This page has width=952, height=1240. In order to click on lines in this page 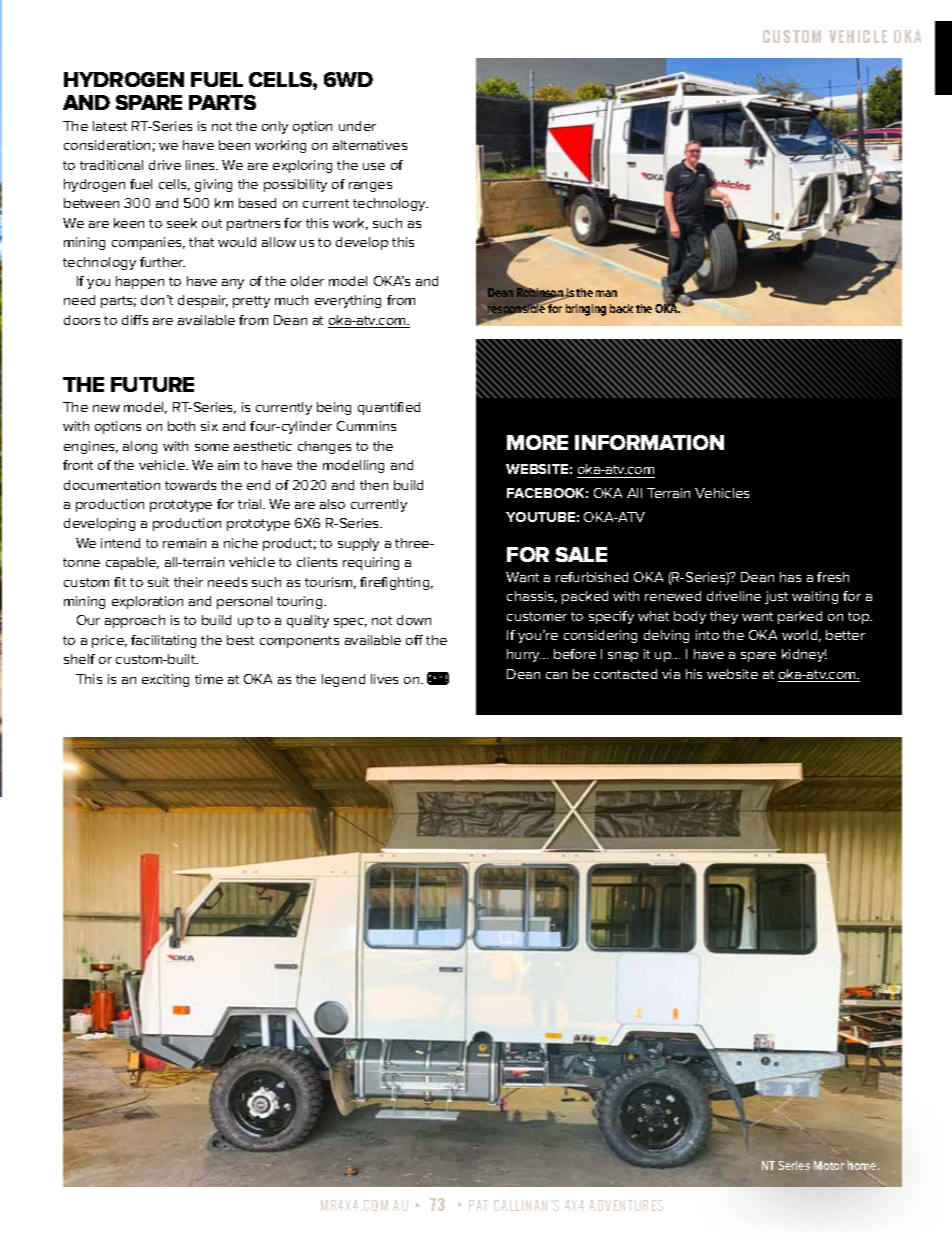, I will do `click(201, 165)`.
